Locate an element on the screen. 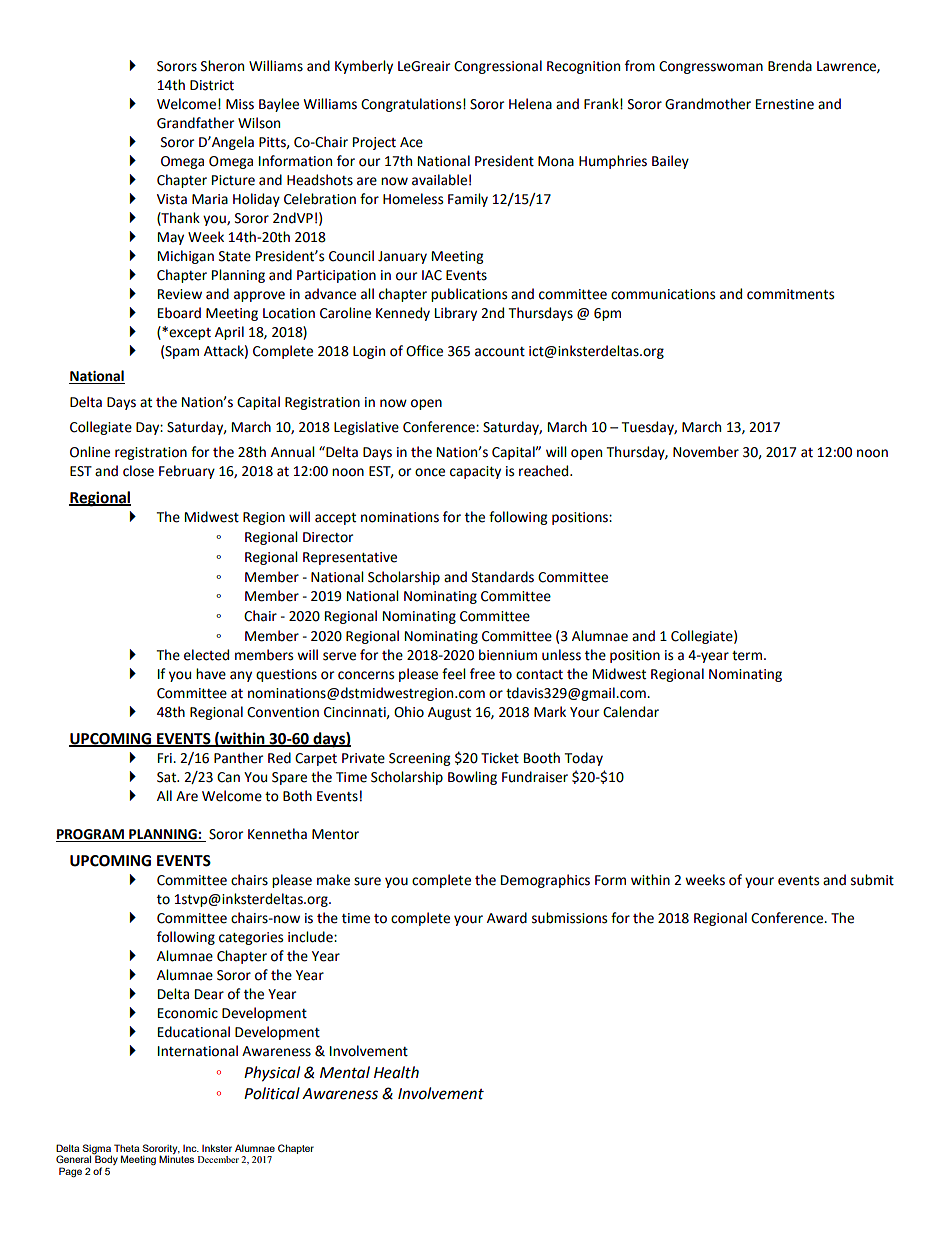  Bowling is located at coordinates (472, 778).
